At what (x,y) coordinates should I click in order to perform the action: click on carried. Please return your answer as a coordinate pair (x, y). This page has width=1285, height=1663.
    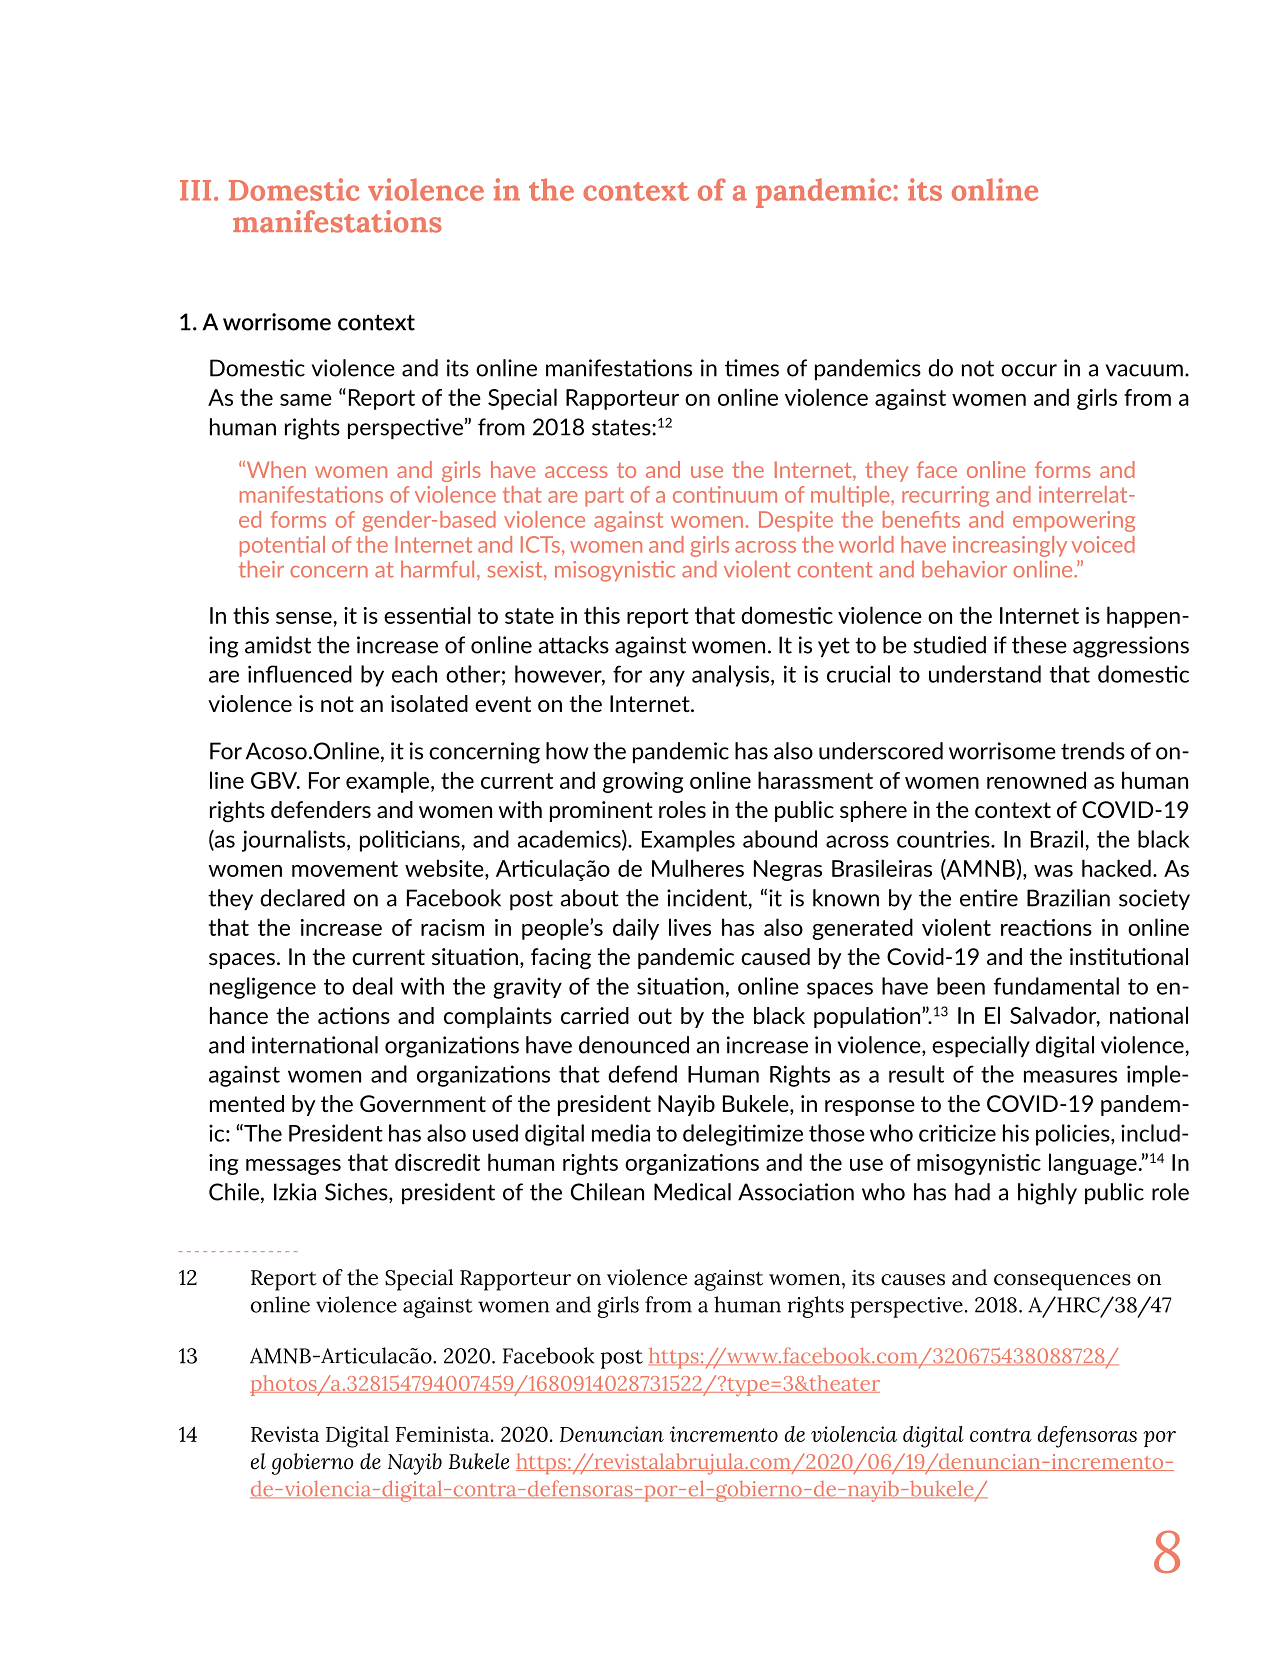
    Looking at the image, I should click on (595, 1015).
